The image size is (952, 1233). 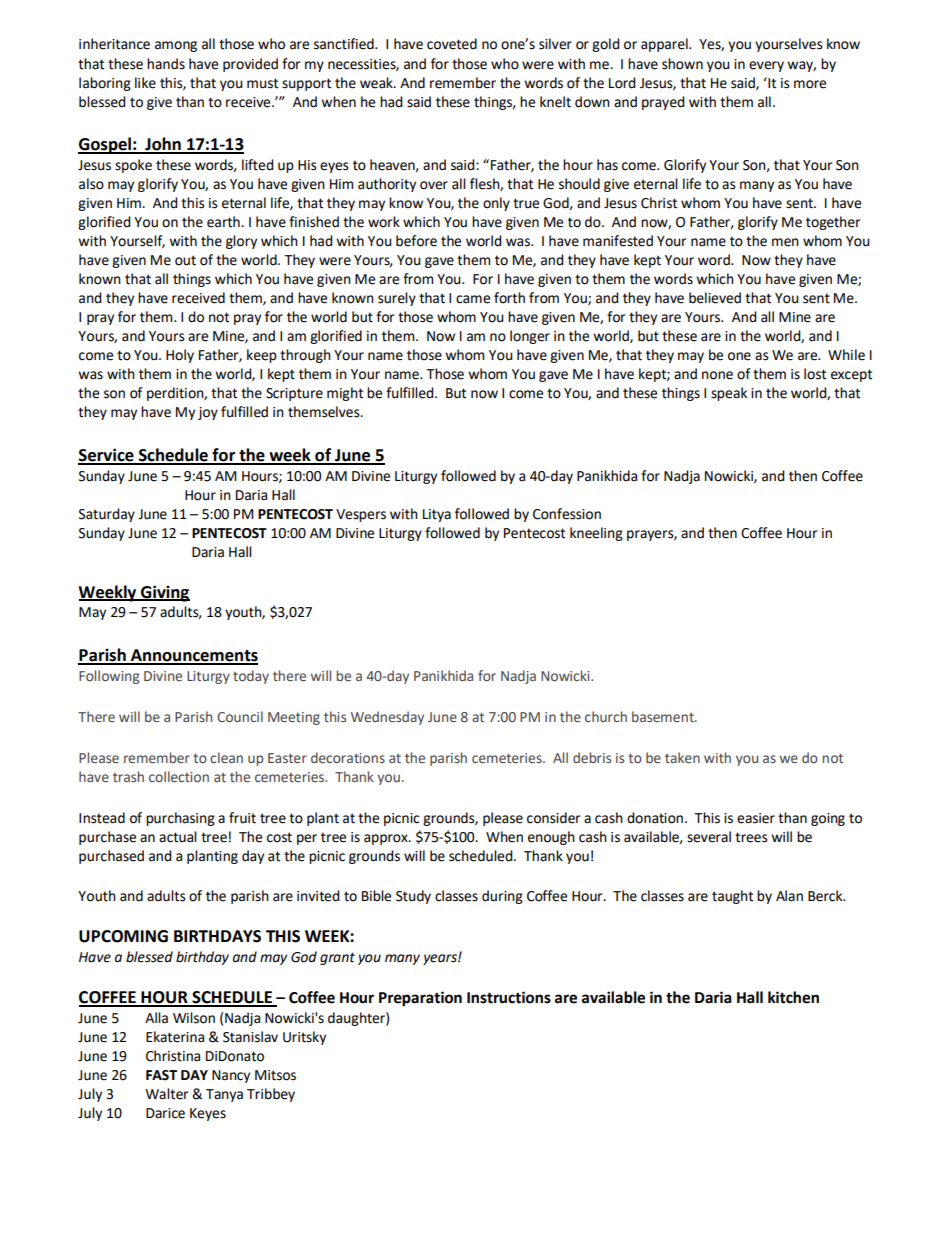 I want to click on taken, so click(x=682, y=757).
